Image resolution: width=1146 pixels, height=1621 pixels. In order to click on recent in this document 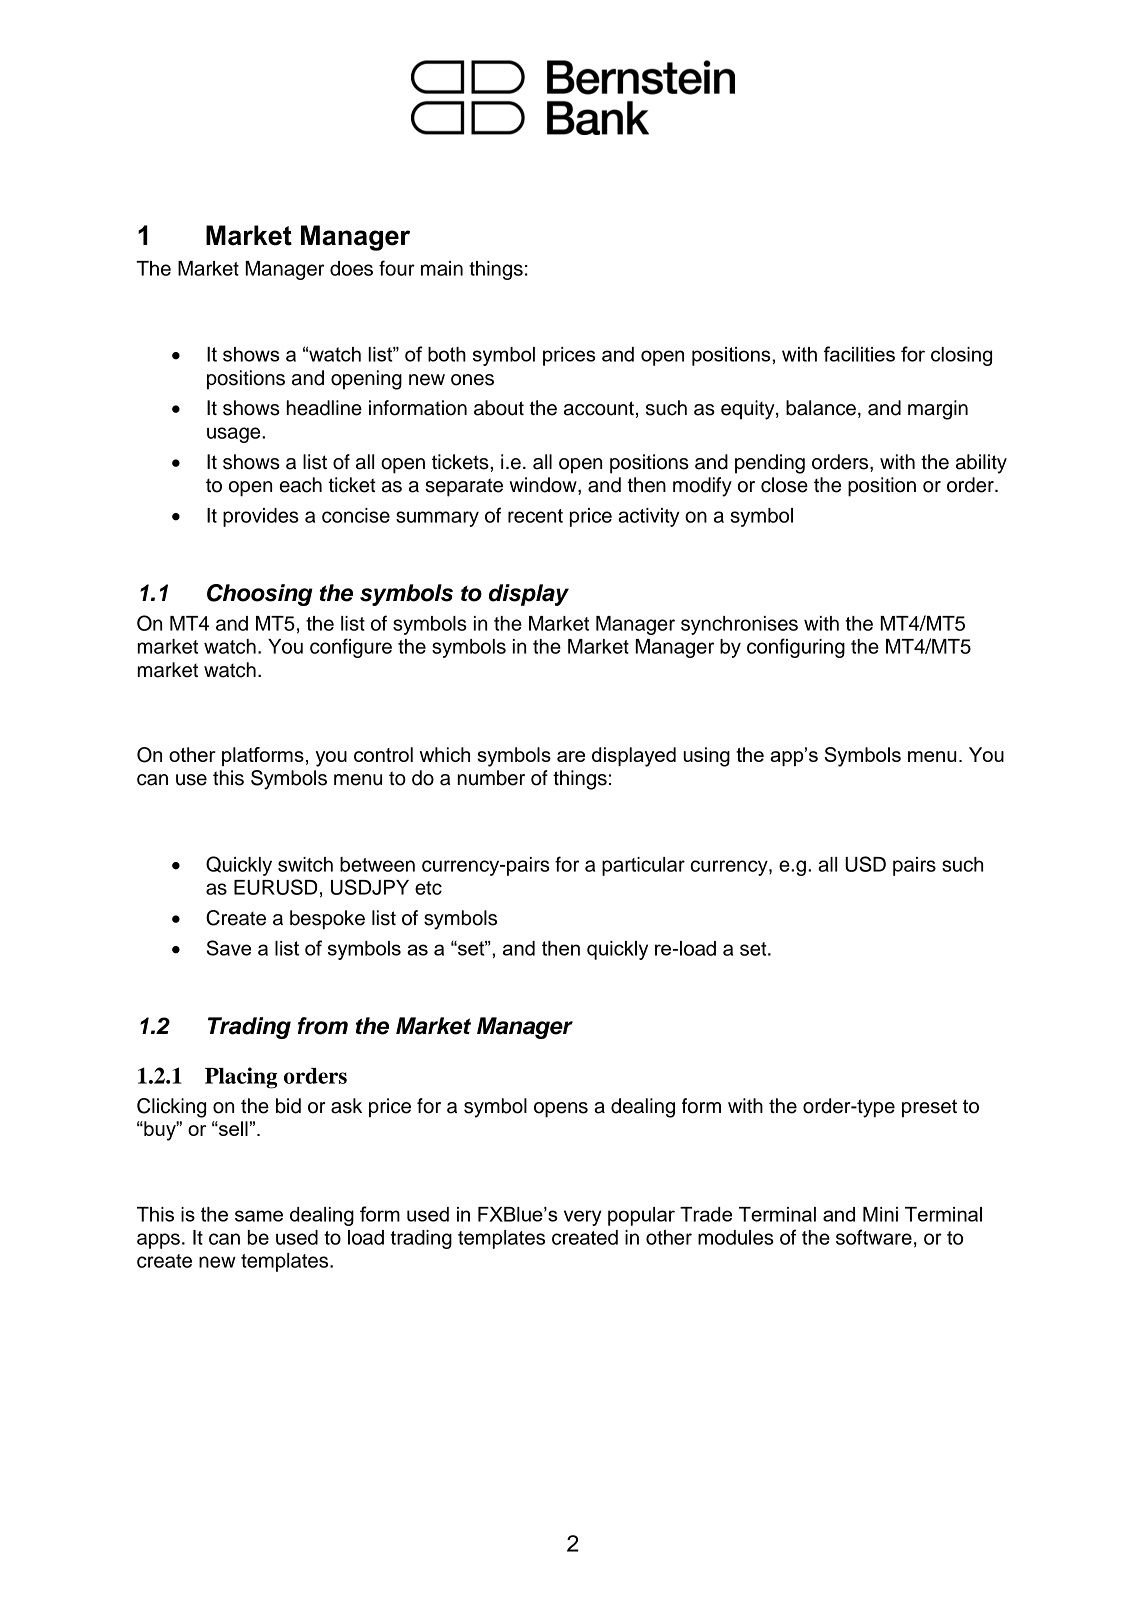, I will do `click(535, 516)`.
